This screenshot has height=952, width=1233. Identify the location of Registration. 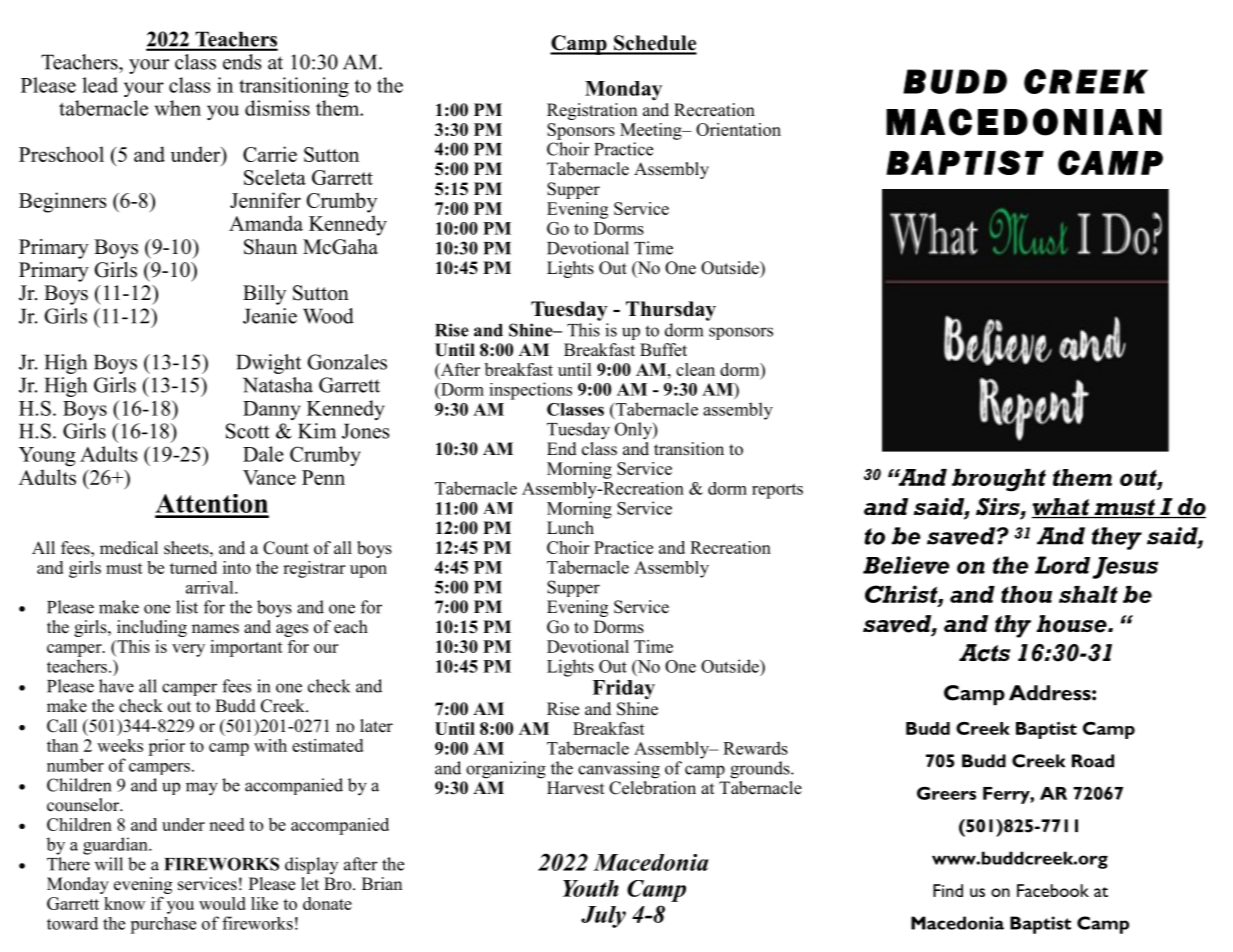
(592, 111).
